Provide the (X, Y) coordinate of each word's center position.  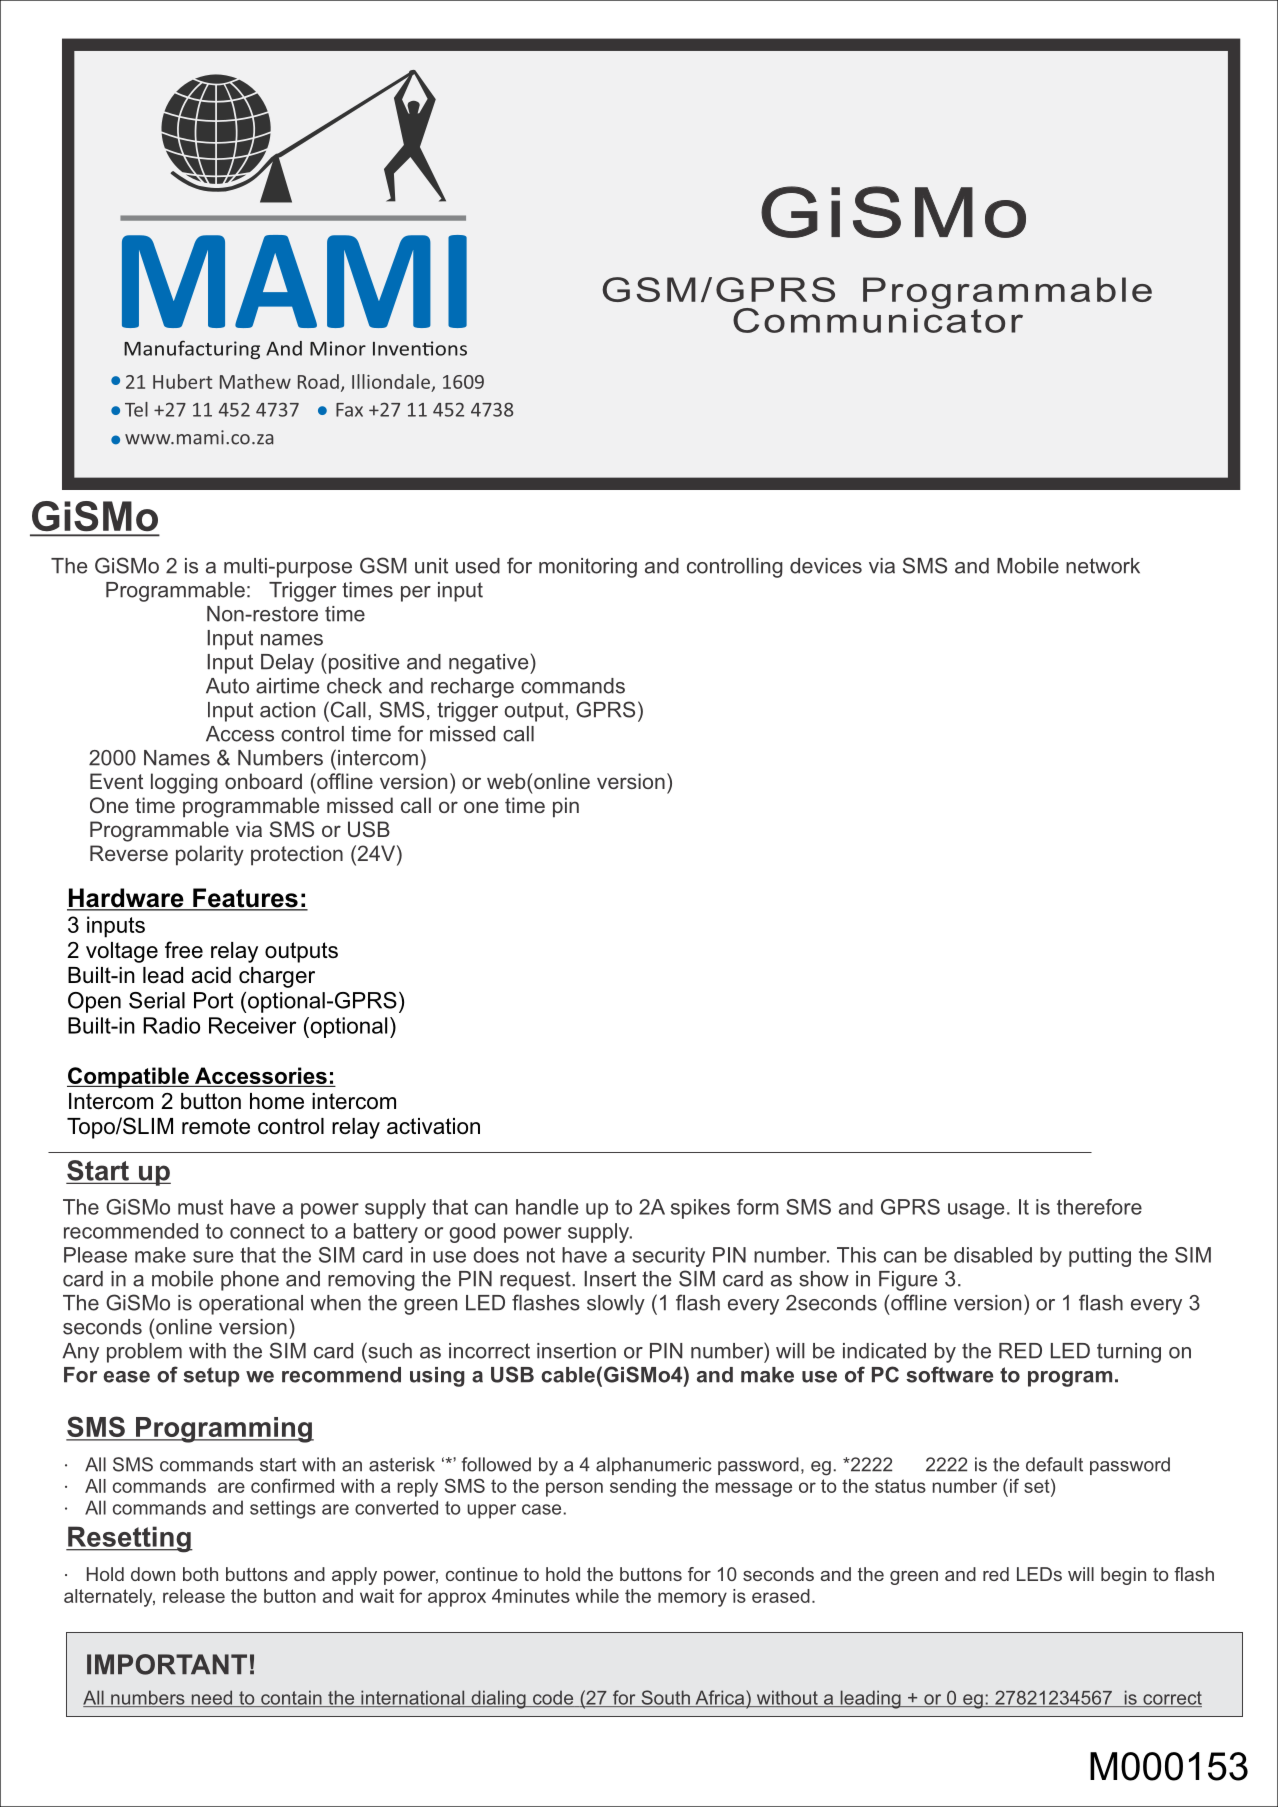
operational (251, 1305)
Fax (349, 410)
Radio (171, 1025)
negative (490, 664)
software (949, 1374)
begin (1123, 1576)
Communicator (878, 319)
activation (433, 1126)
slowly (616, 1305)
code (553, 1698)
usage (976, 1211)
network (1103, 566)
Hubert (182, 381)
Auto (227, 686)
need (212, 1698)
